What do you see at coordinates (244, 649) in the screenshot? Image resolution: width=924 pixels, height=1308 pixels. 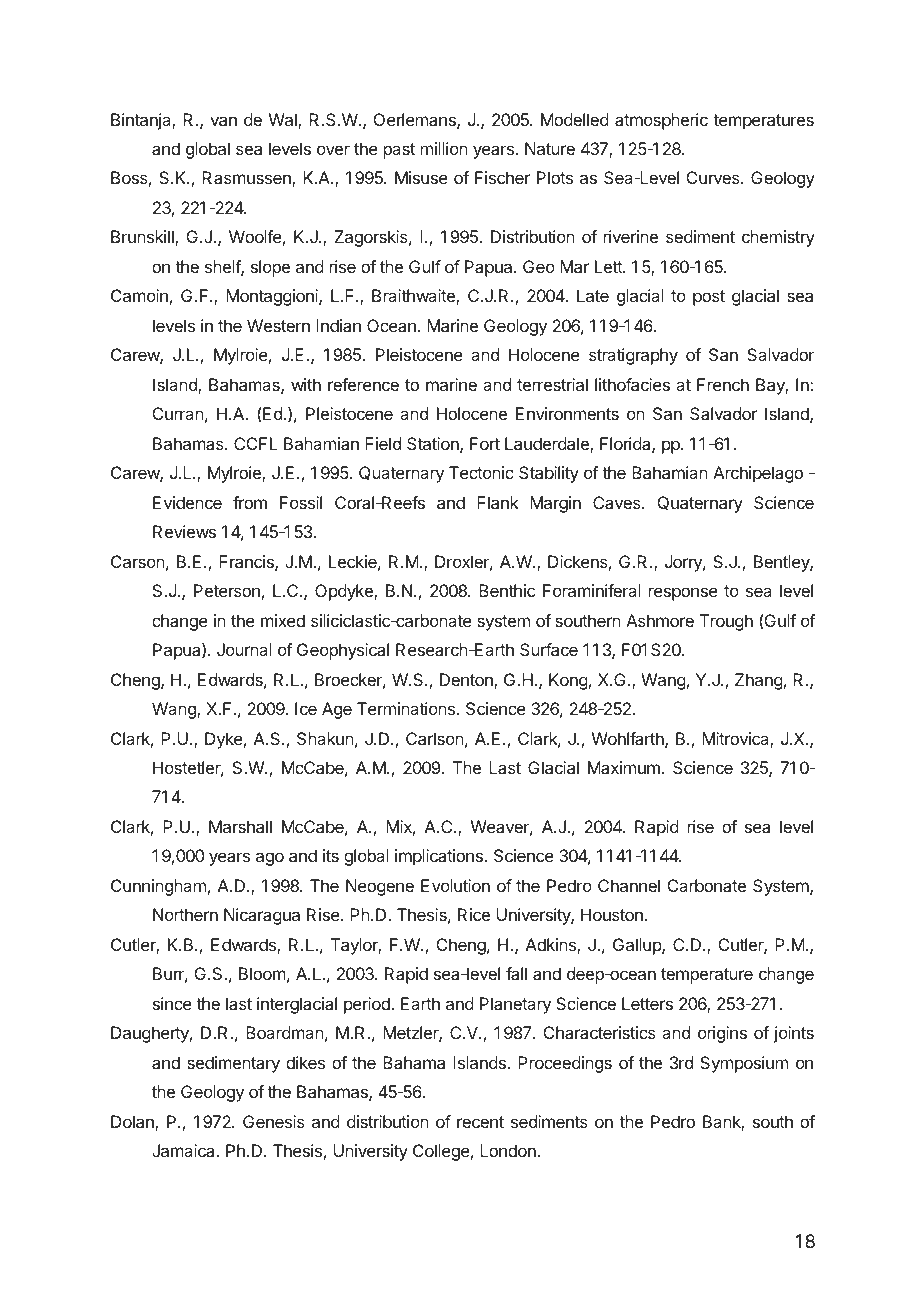 I see `Journal` at bounding box center [244, 649].
